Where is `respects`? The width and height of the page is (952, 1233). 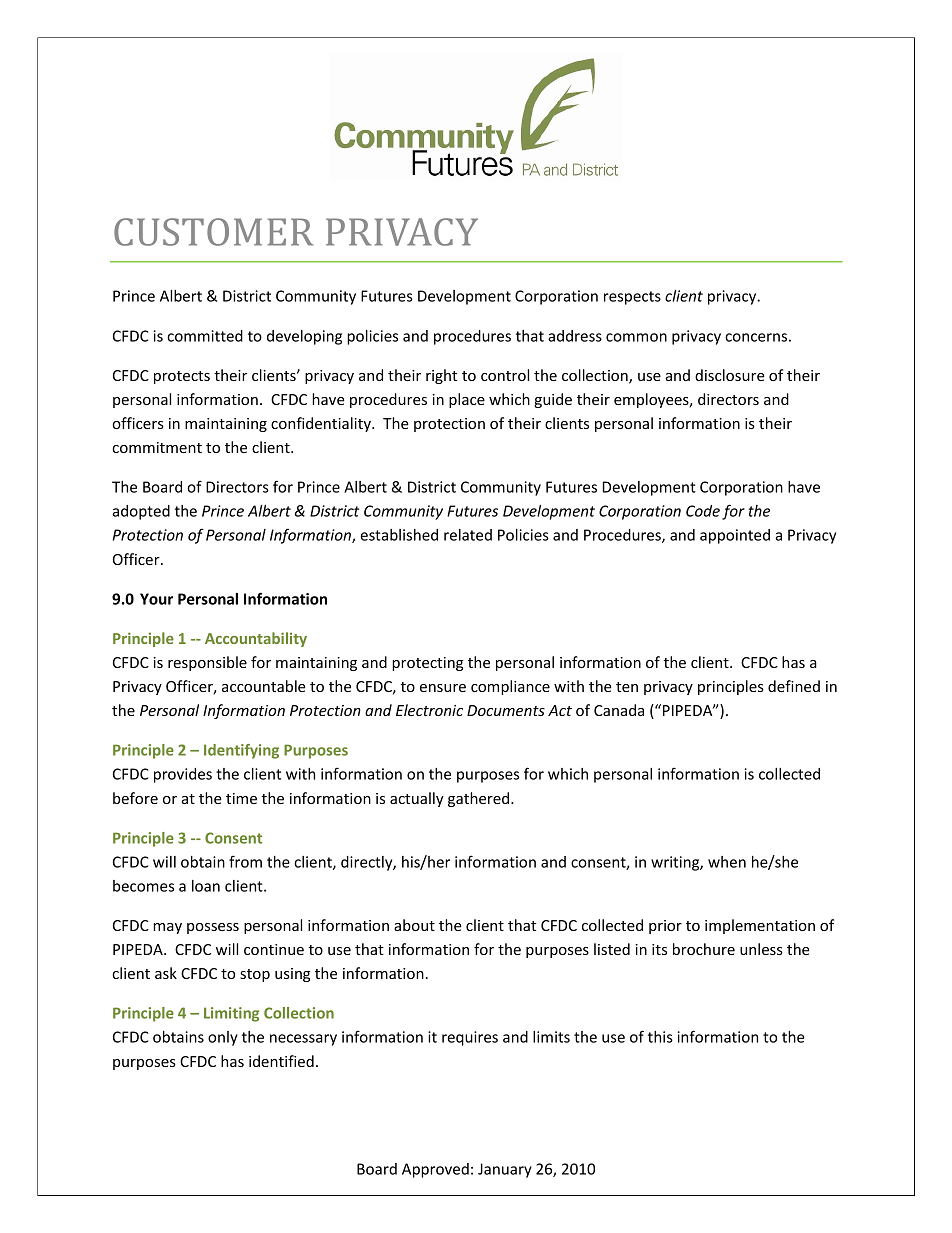 respects is located at coordinates (632, 298).
